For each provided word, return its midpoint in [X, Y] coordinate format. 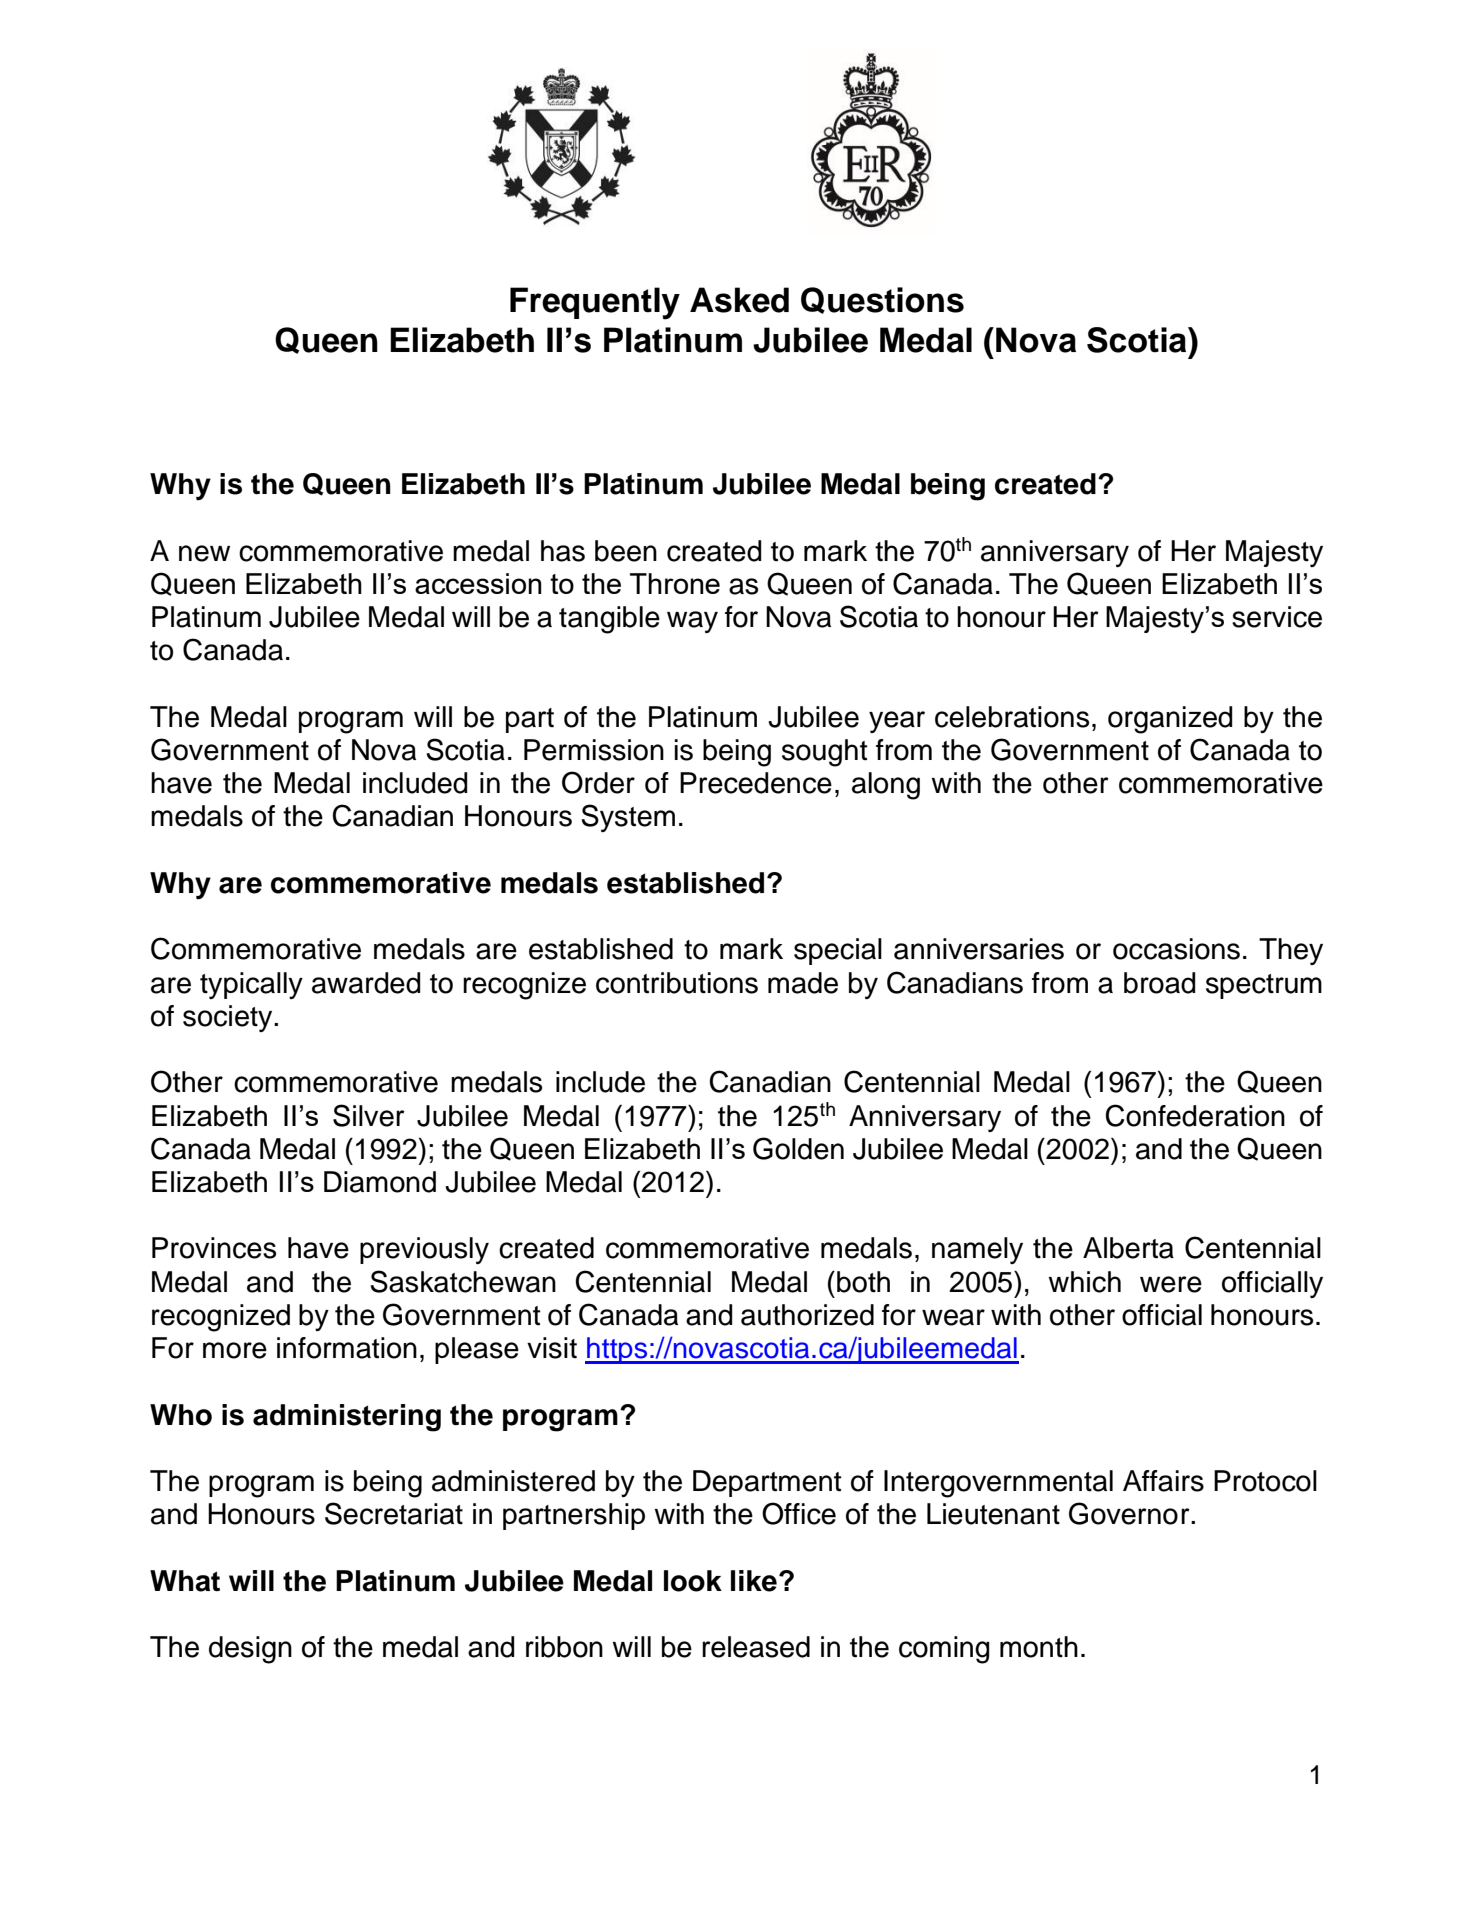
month [1039, 1647]
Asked [739, 300]
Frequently [595, 303]
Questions [882, 300]
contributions [677, 983]
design [250, 1650]
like [754, 1581]
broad [1160, 983]
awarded [366, 983]
